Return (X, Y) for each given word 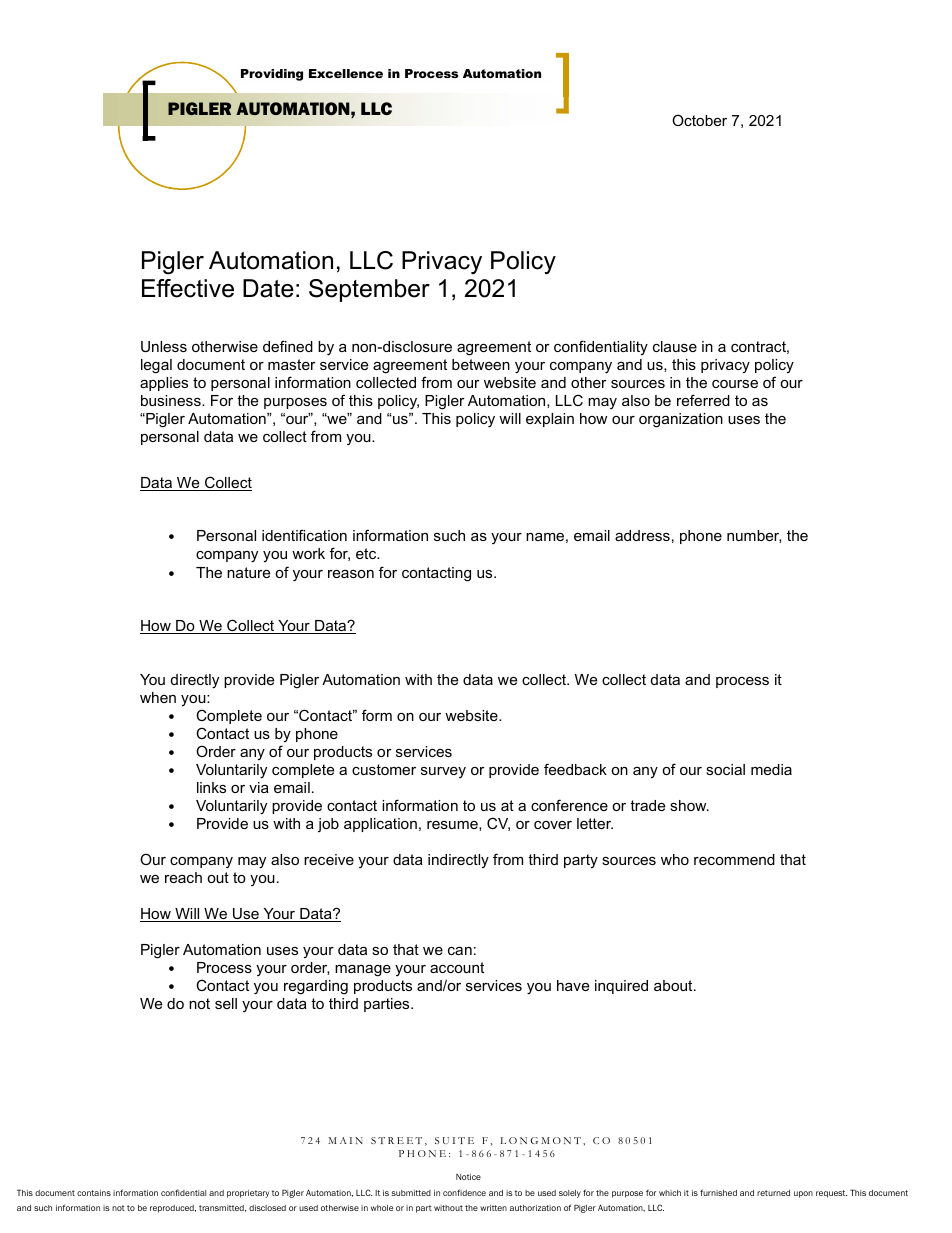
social (725, 769)
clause (675, 346)
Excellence (346, 73)
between (481, 364)
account (457, 967)
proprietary (248, 1194)
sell (226, 1003)
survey (443, 772)
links (211, 787)
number (754, 536)
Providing (272, 75)
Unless (164, 346)
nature (248, 572)
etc (367, 553)
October (699, 120)
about (674, 985)
